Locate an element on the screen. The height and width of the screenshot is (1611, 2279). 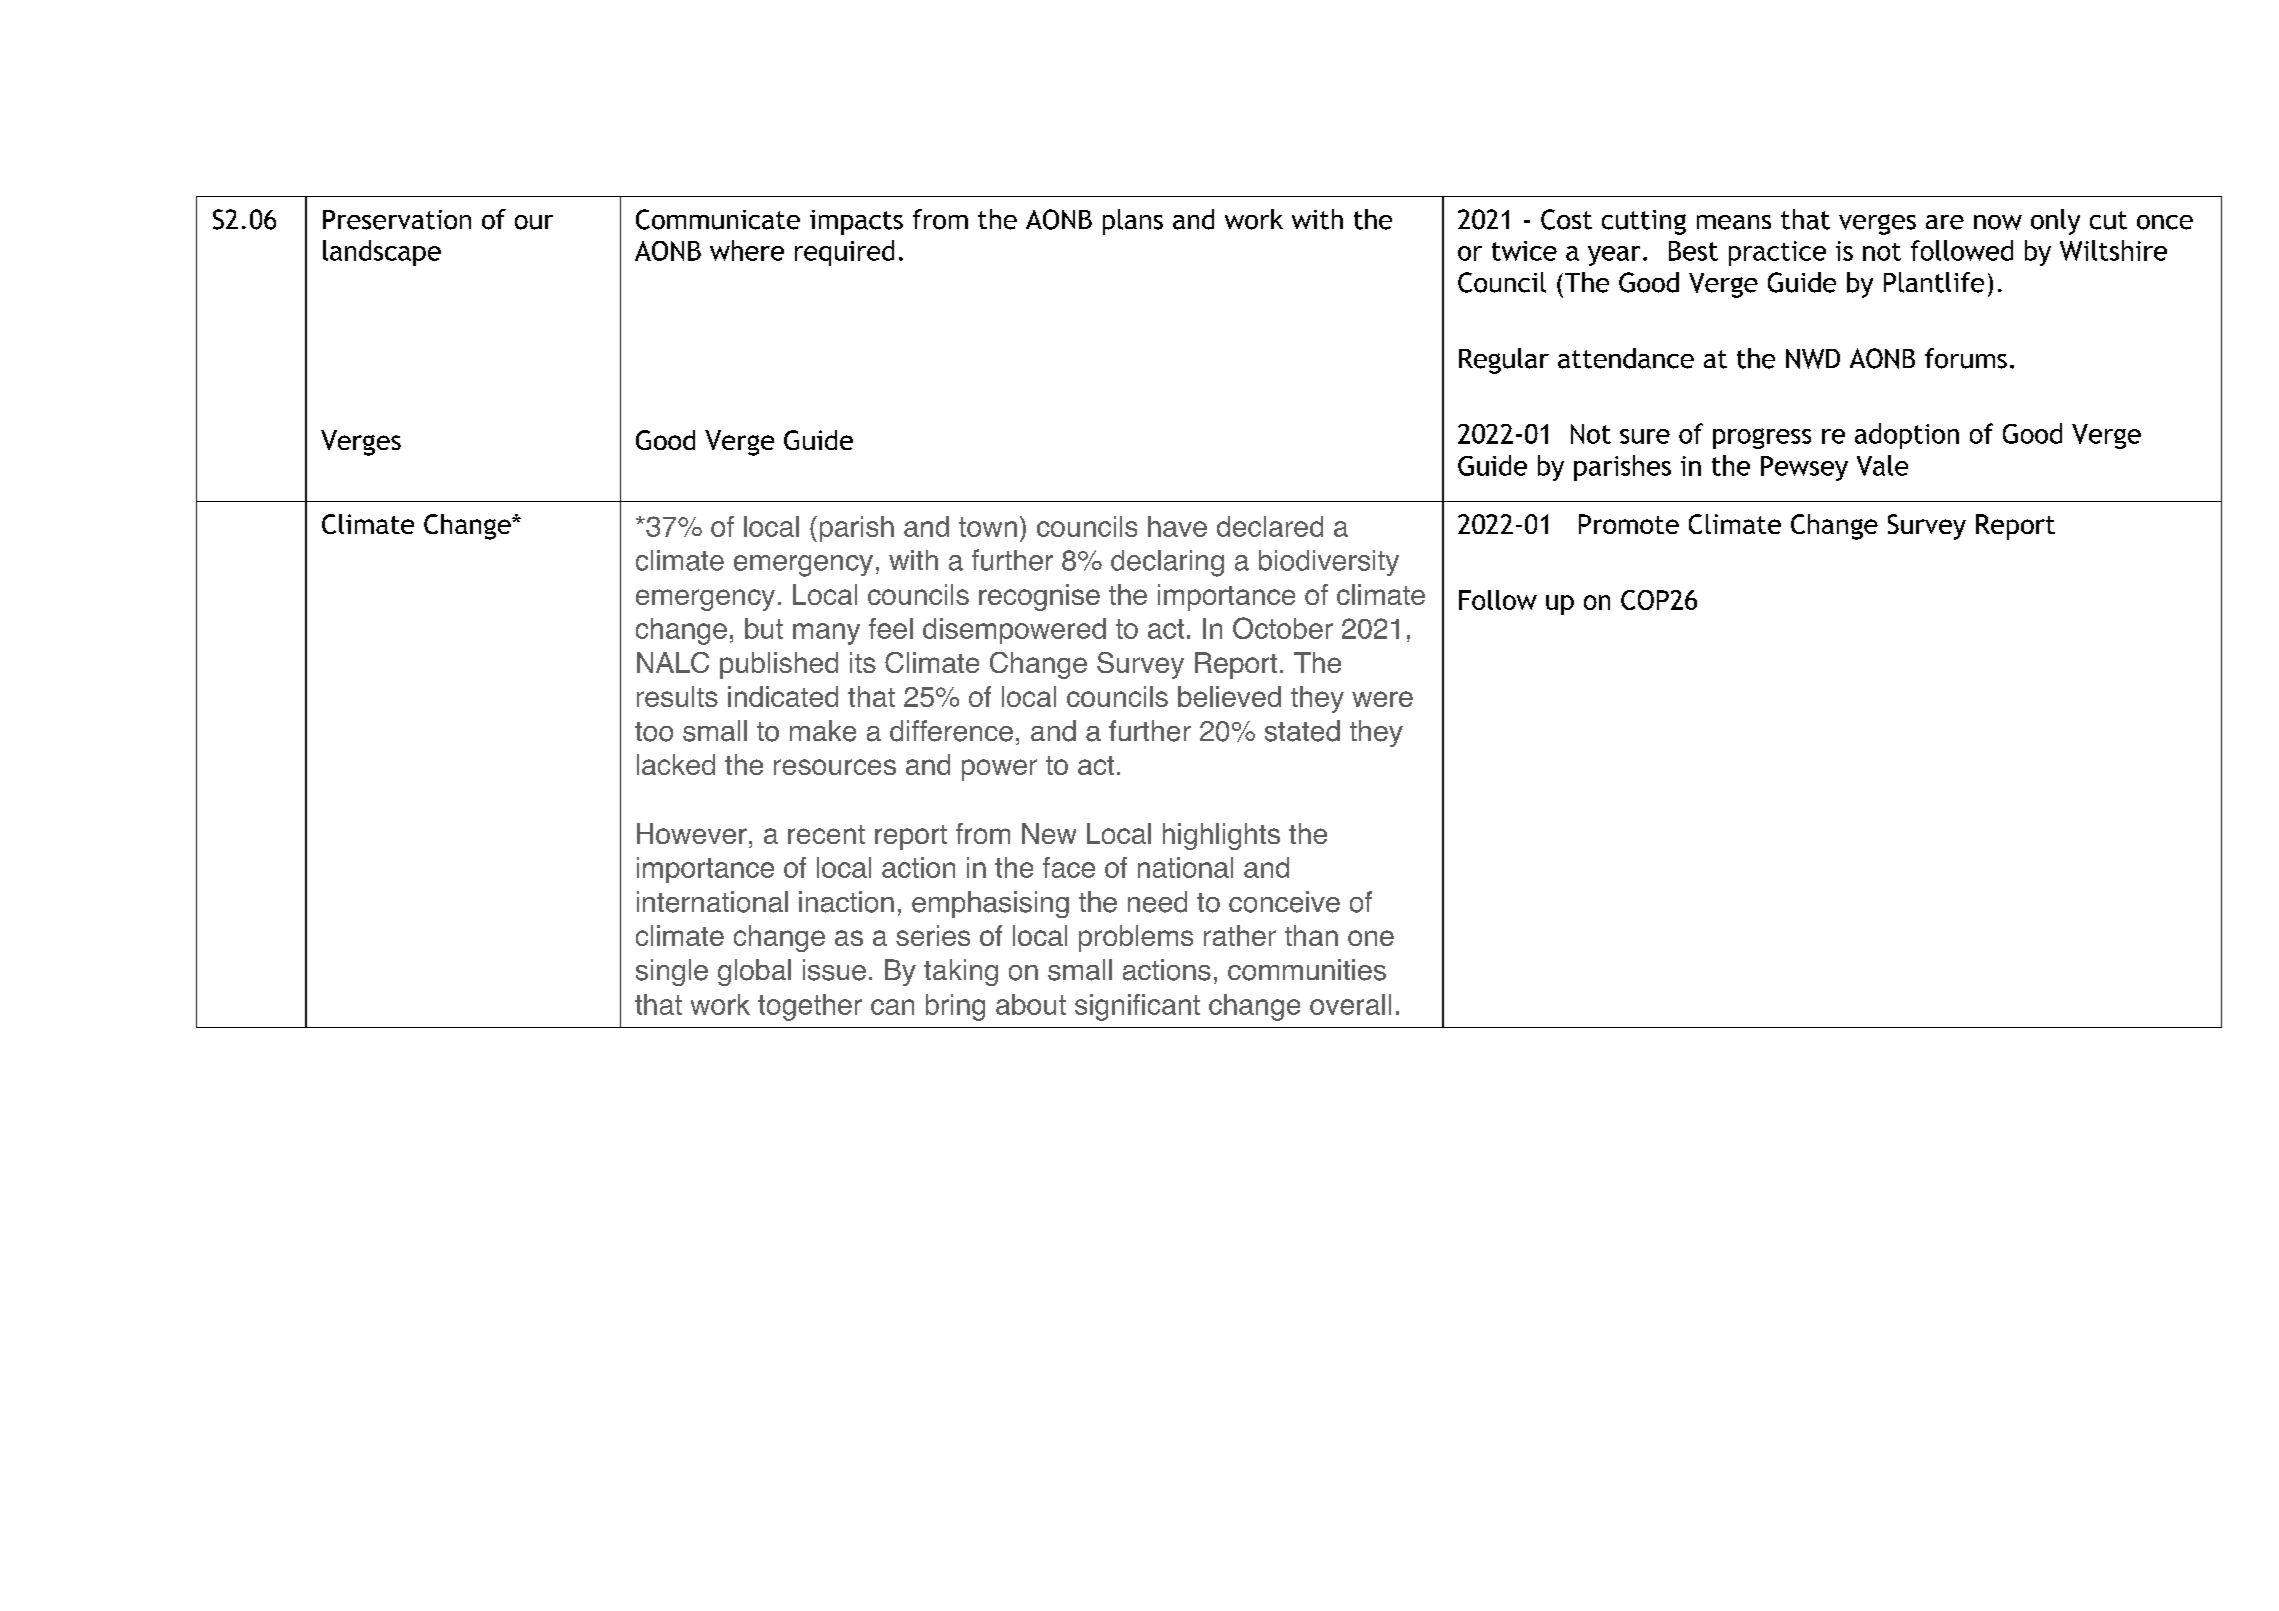
Vale is located at coordinates (1882, 465).
